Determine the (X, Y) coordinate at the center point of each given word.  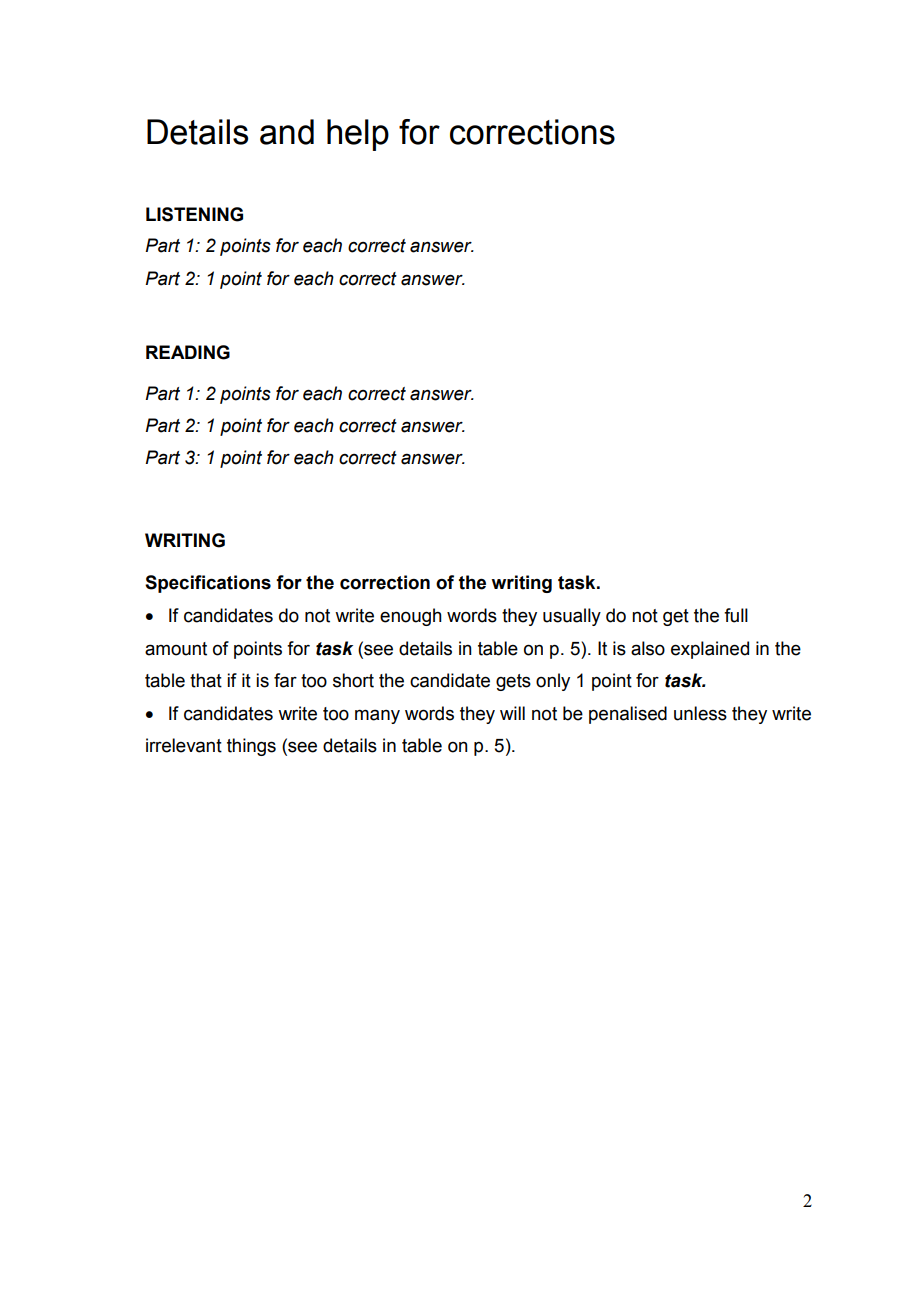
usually (572, 617)
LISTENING (194, 214)
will (512, 713)
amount (176, 649)
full (736, 615)
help (358, 135)
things (251, 747)
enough (411, 617)
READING (188, 352)
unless (700, 713)
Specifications (208, 584)
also (648, 648)
